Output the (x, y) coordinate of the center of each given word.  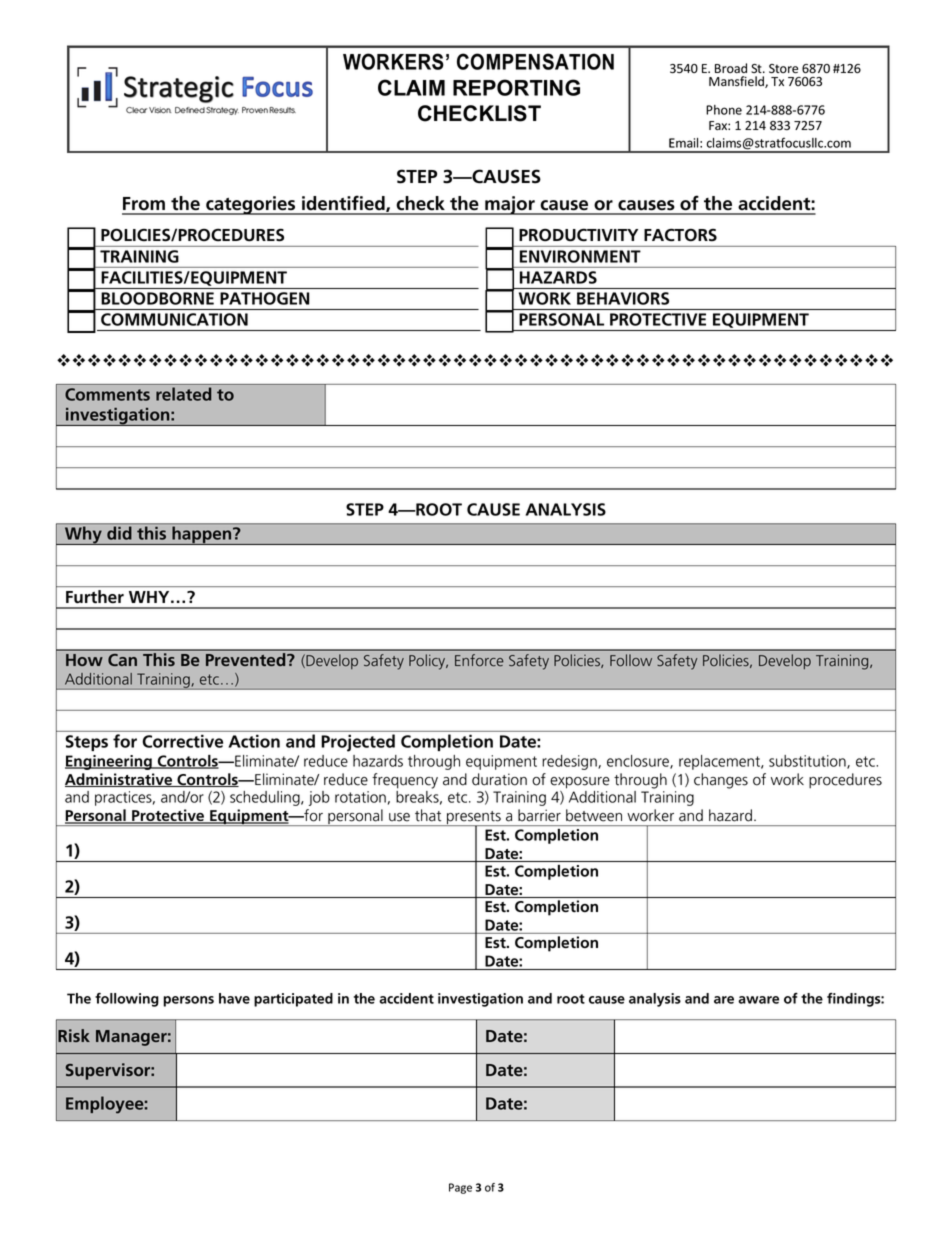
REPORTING (516, 87)
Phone (724, 110)
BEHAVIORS (623, 298)
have (234, 998)
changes (721, 781)
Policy (428, 662)
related (183, 394)
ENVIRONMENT (580, 256)
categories (251, 205)
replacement (720, 762)
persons (188, 1001)
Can (122, 660)
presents (474, 819)
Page (460, 1188)
